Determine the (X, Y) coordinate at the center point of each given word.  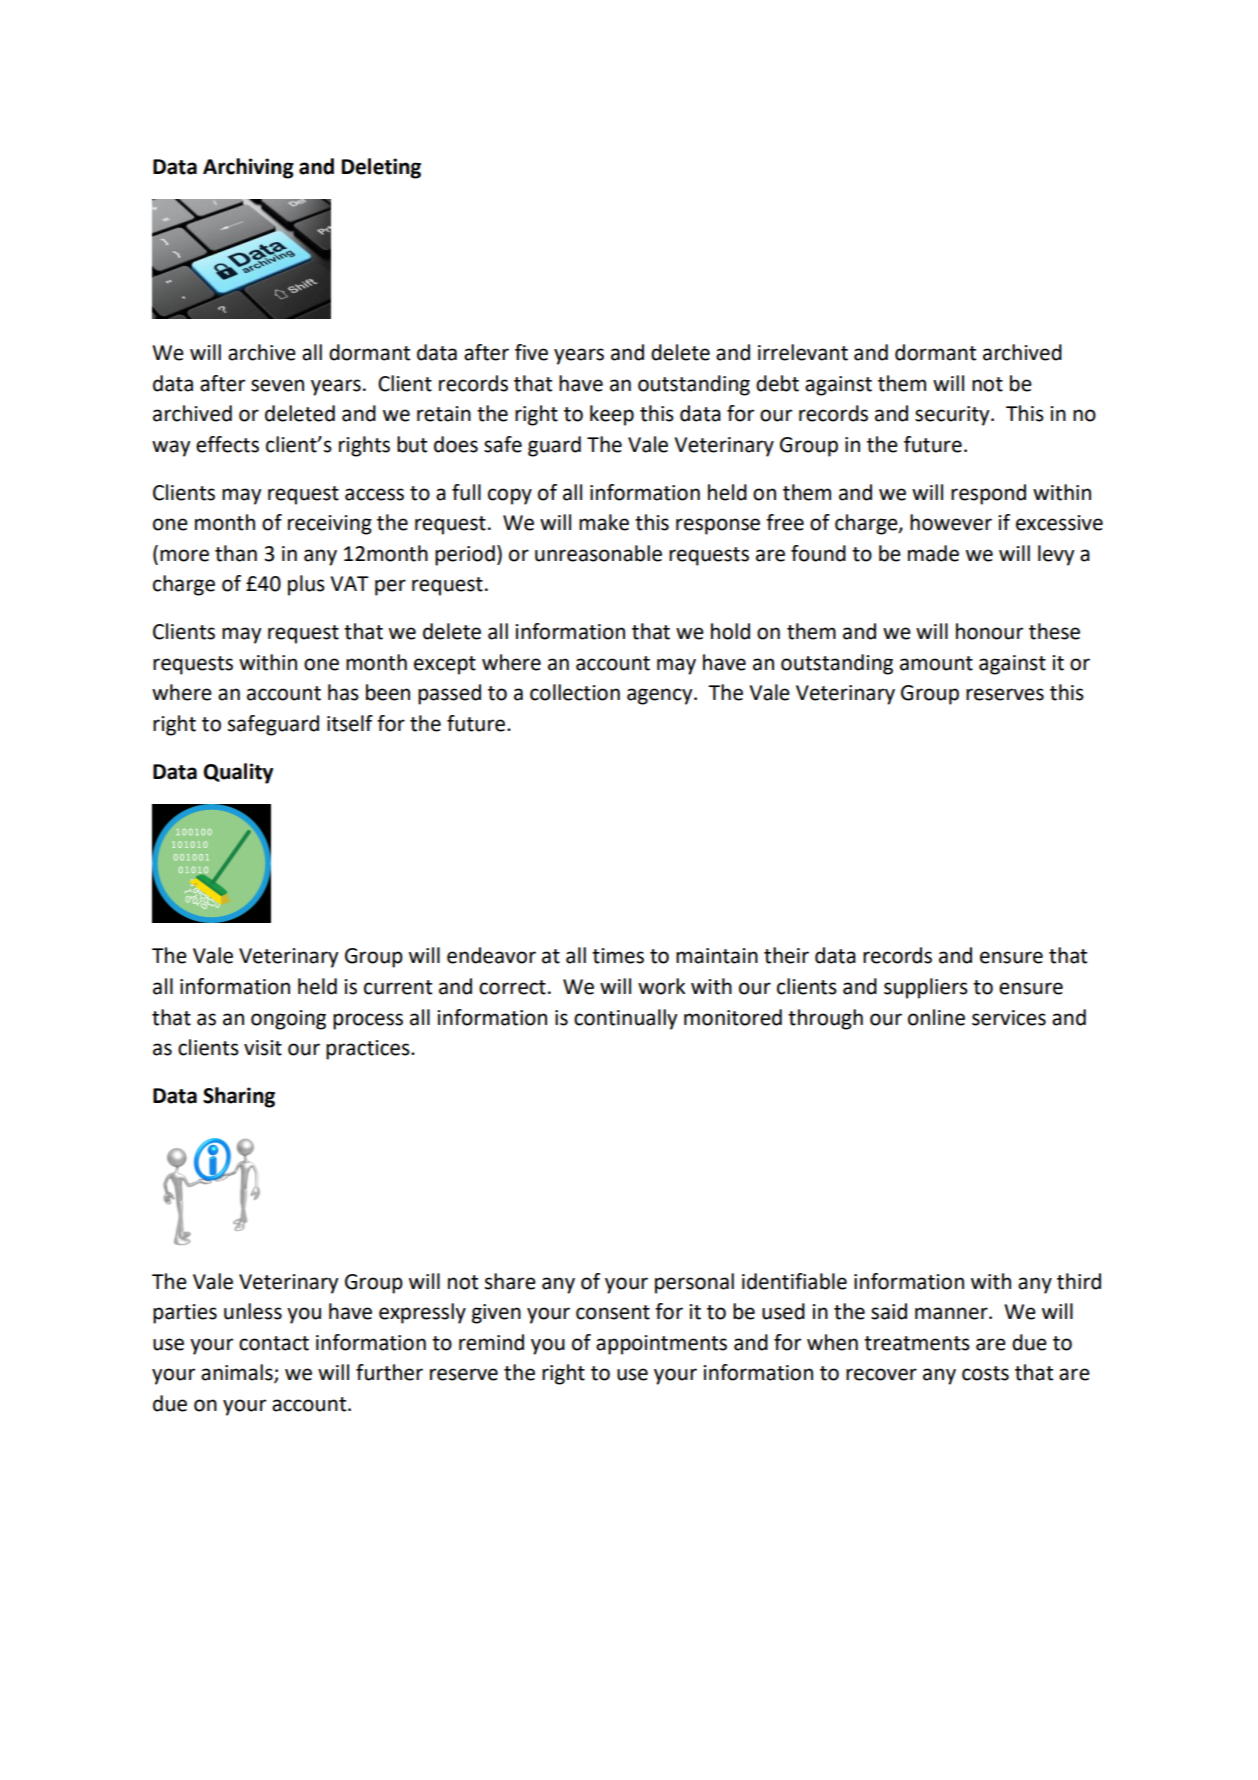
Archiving (248, 168)
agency (661, 696)
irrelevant (803, 352)
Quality (238, 773)
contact (274, 1343)
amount (936, 663)
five (531, 352)
